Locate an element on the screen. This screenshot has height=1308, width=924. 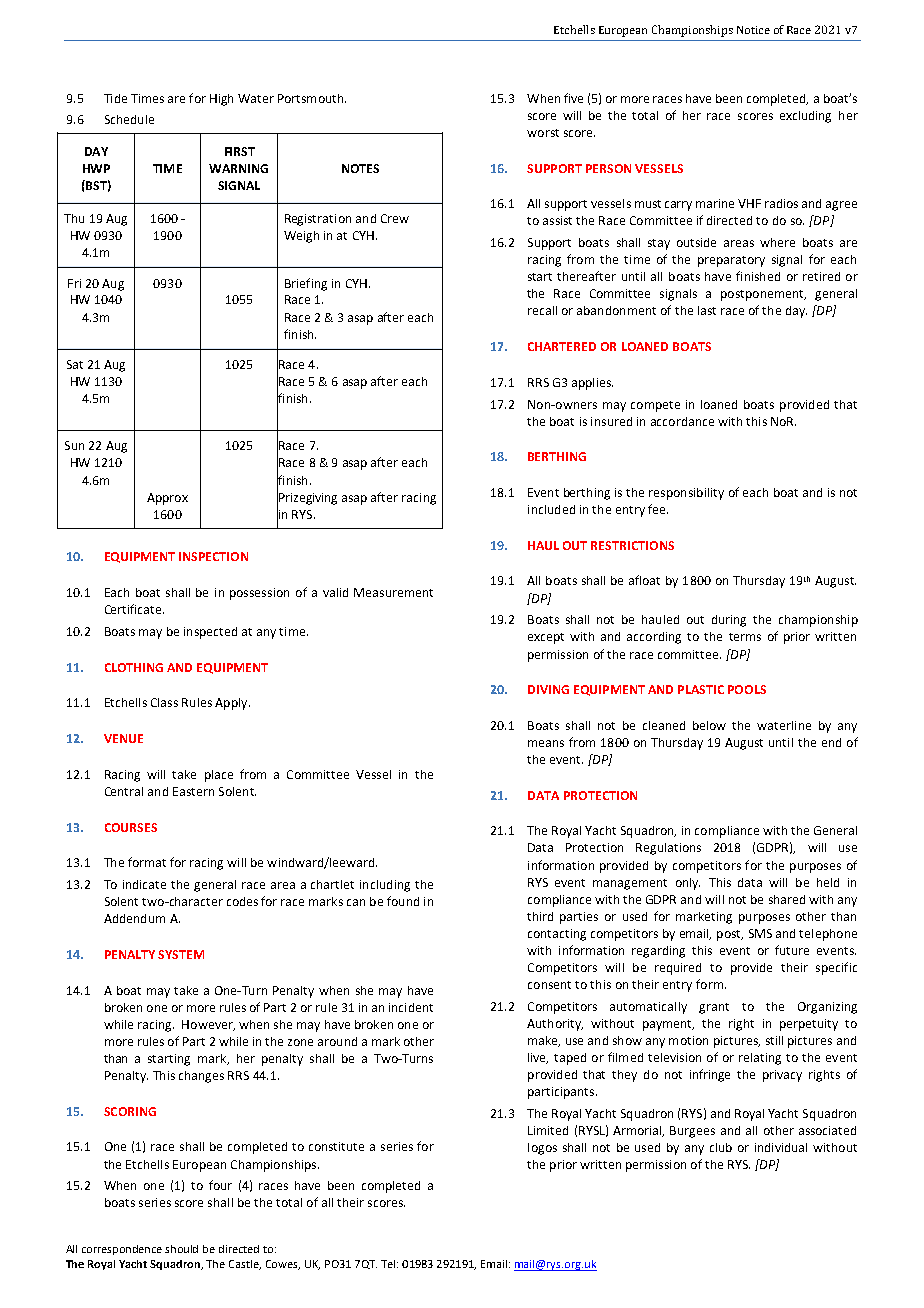
means is located at coordinates (546, 743).
